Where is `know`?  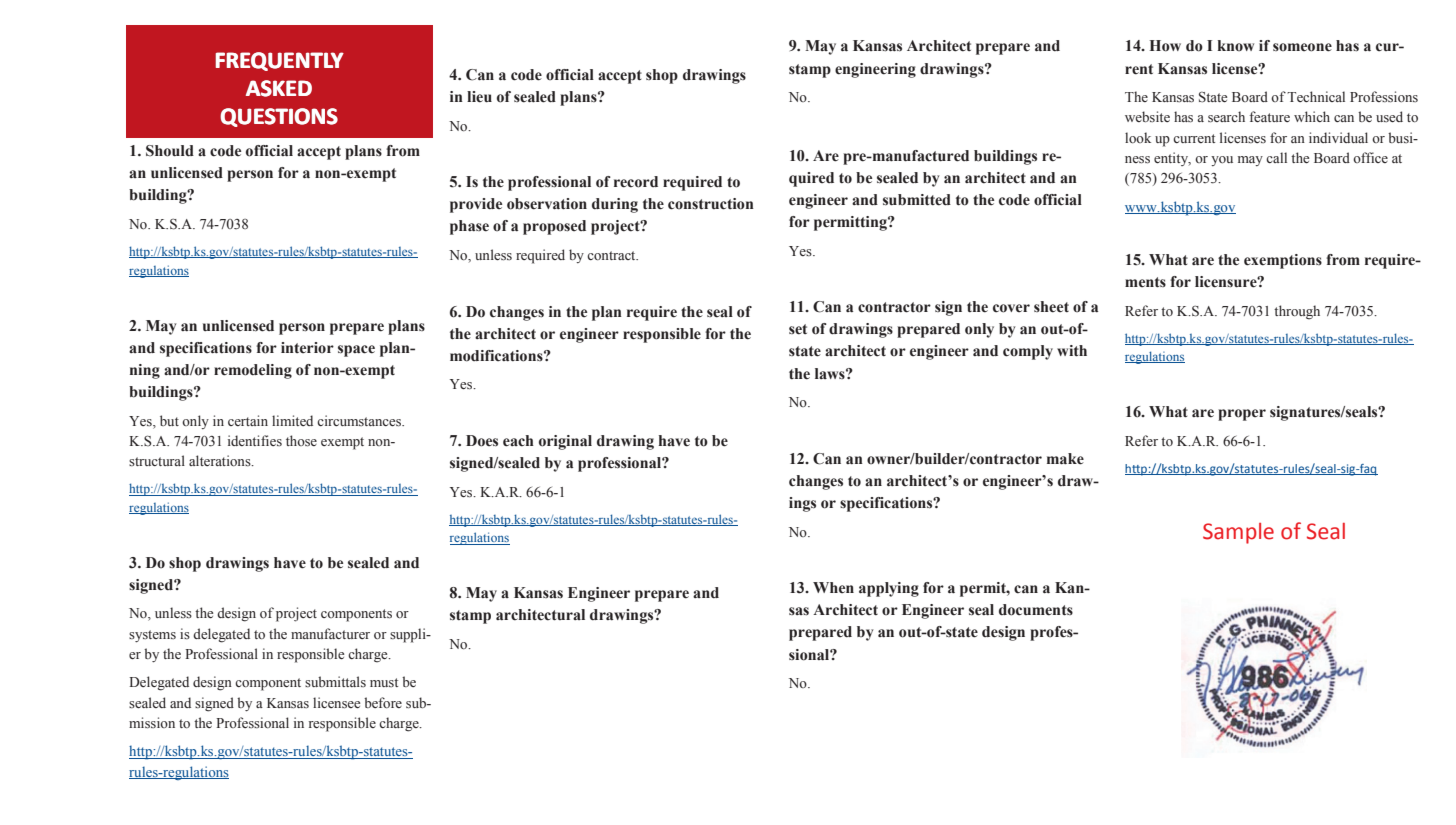 know is located at coordinates (1236, 46).
